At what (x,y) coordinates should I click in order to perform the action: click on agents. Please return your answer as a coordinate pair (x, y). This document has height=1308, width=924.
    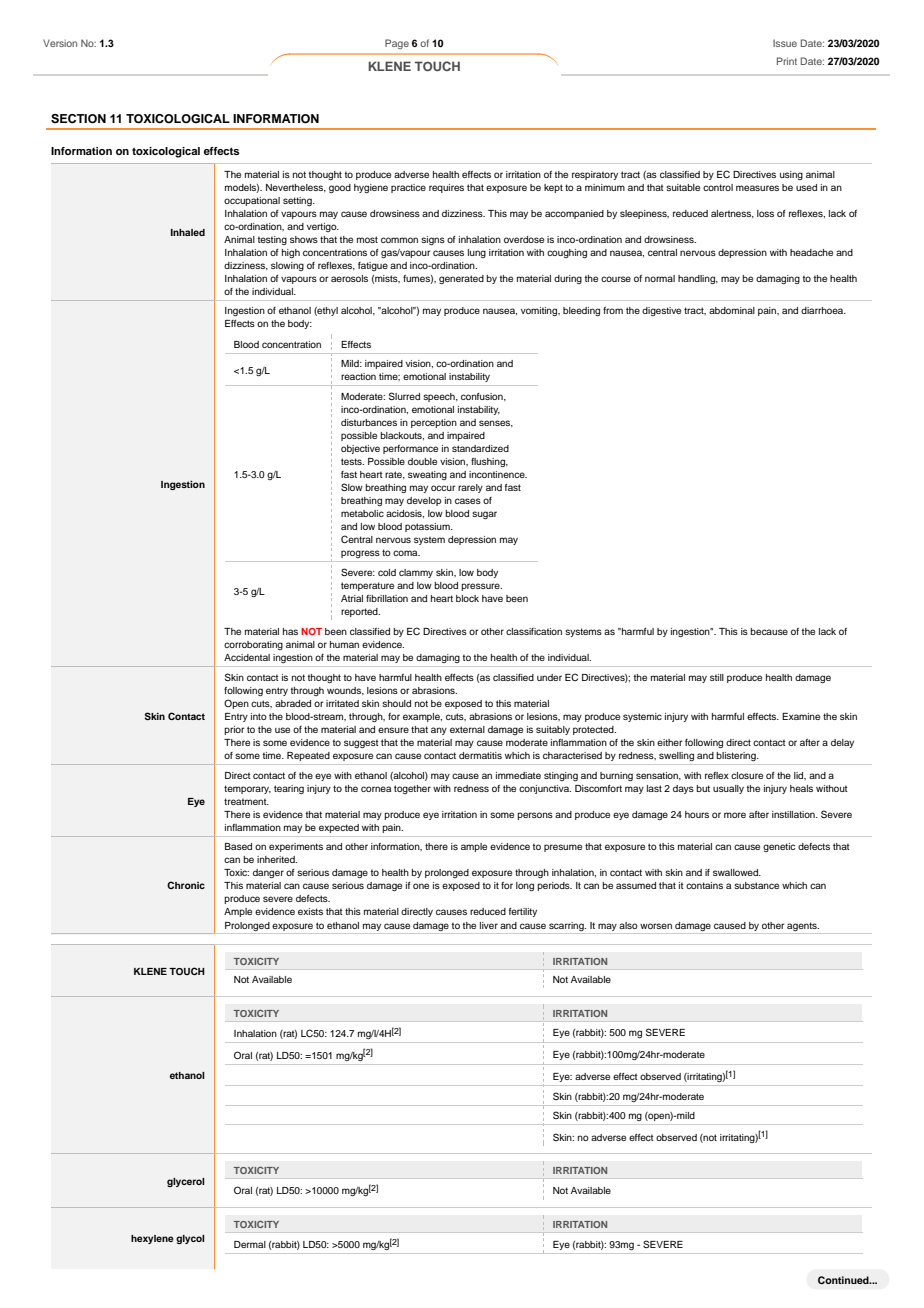
    Looking at the image, I should click on (803, 926).
